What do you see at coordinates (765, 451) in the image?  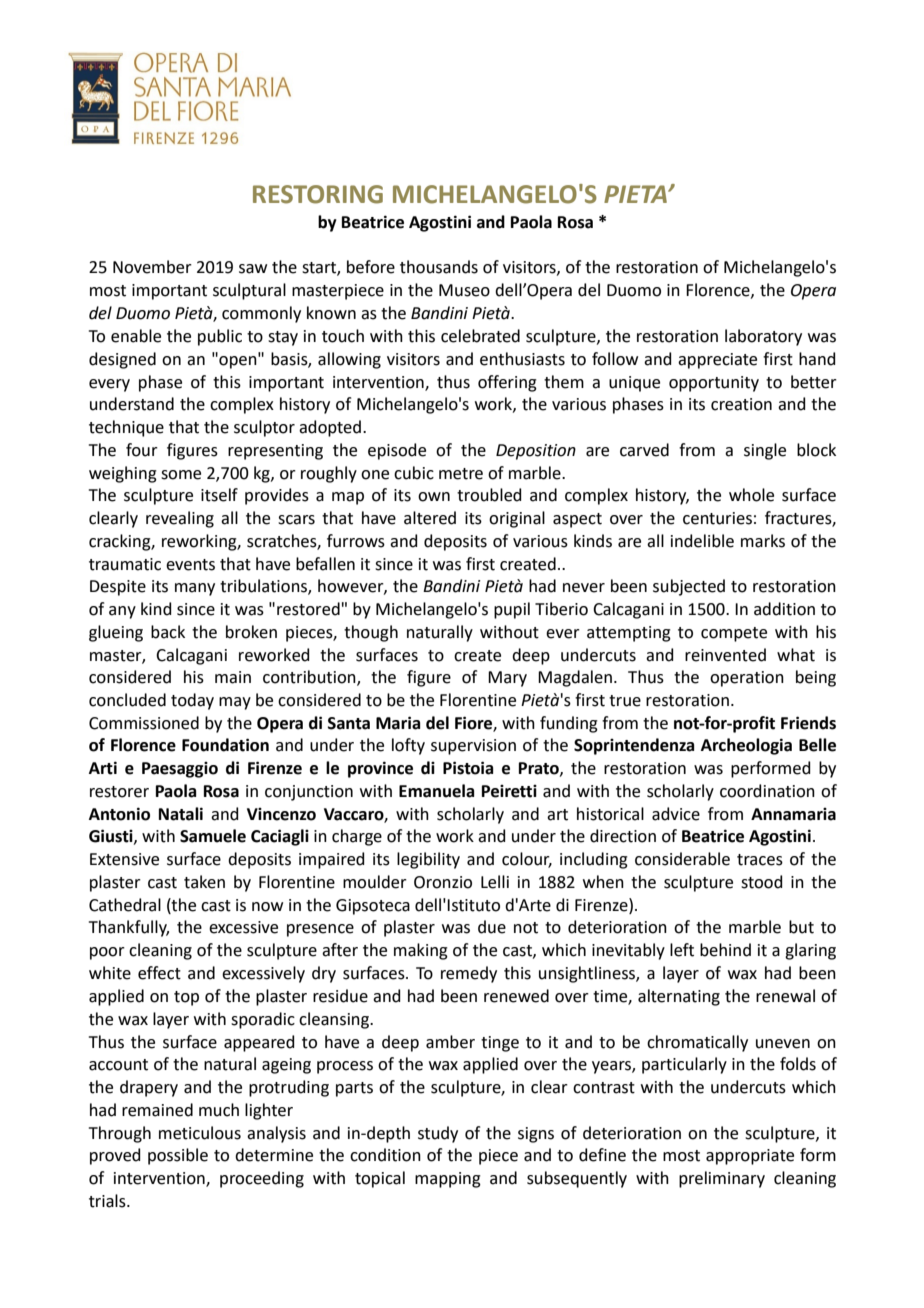 I see `single` at bounding box center [765, 451].
